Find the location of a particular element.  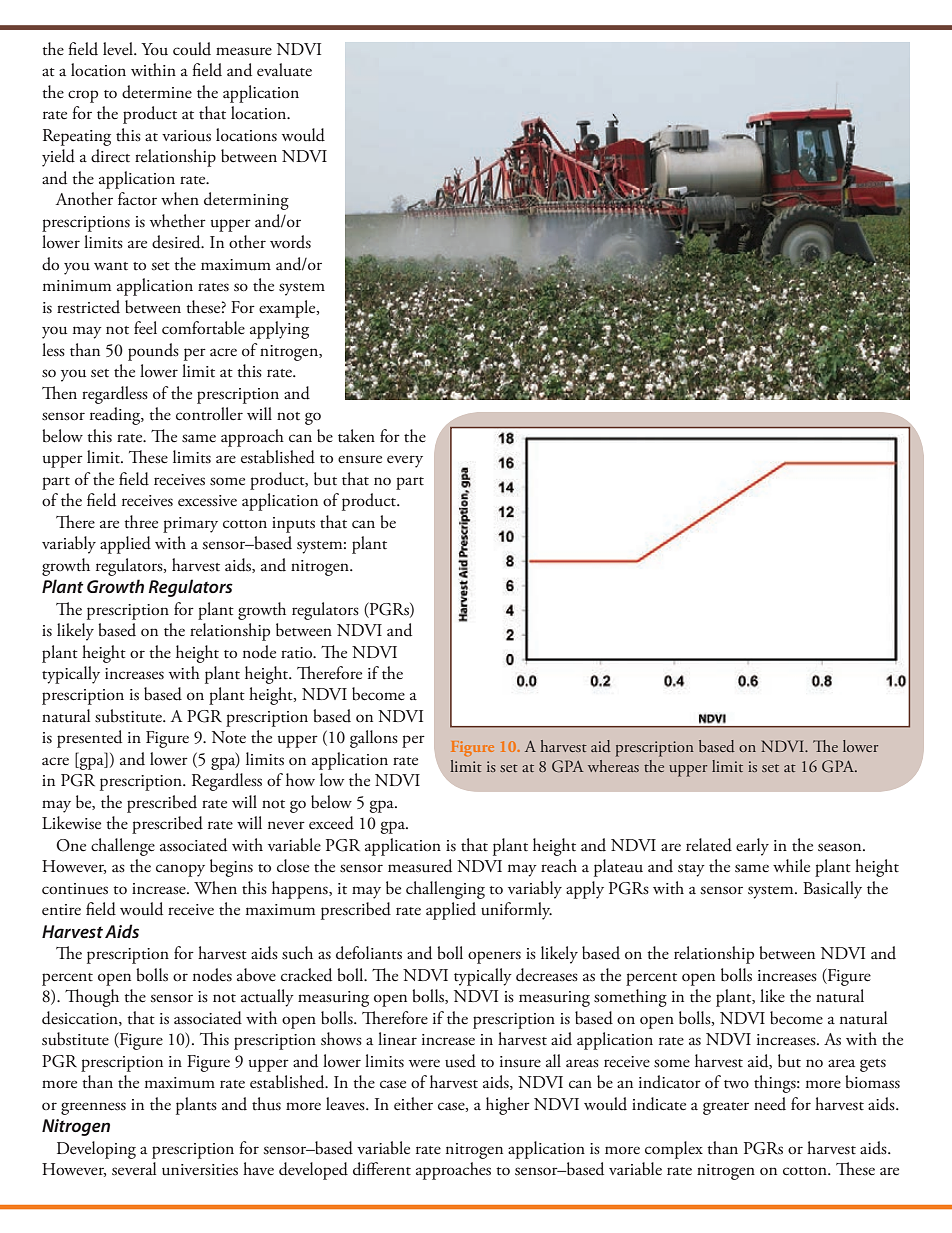

primary is located at coordinates (190, 525).
